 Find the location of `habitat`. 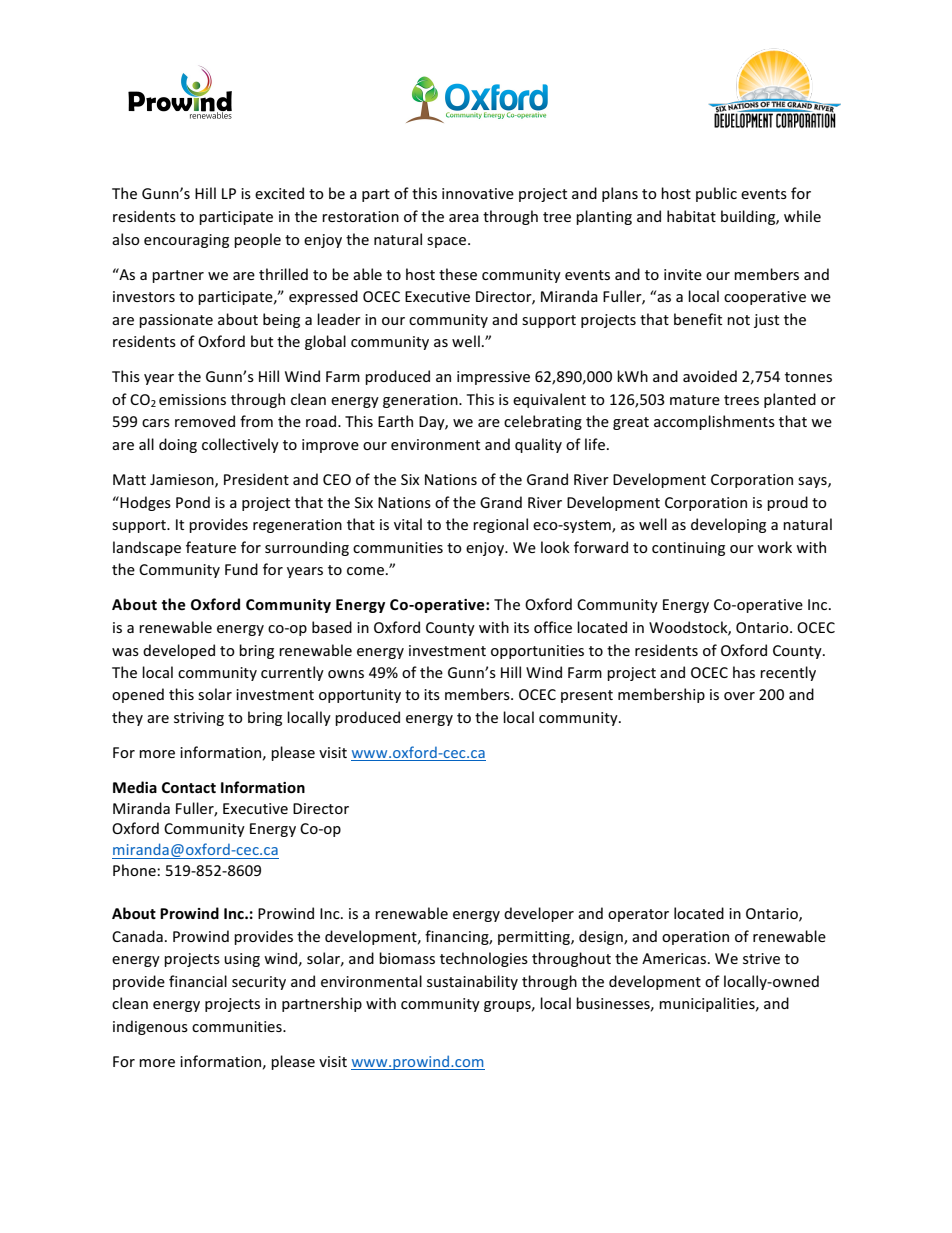

habitat is located at coordinates (691, 216).
